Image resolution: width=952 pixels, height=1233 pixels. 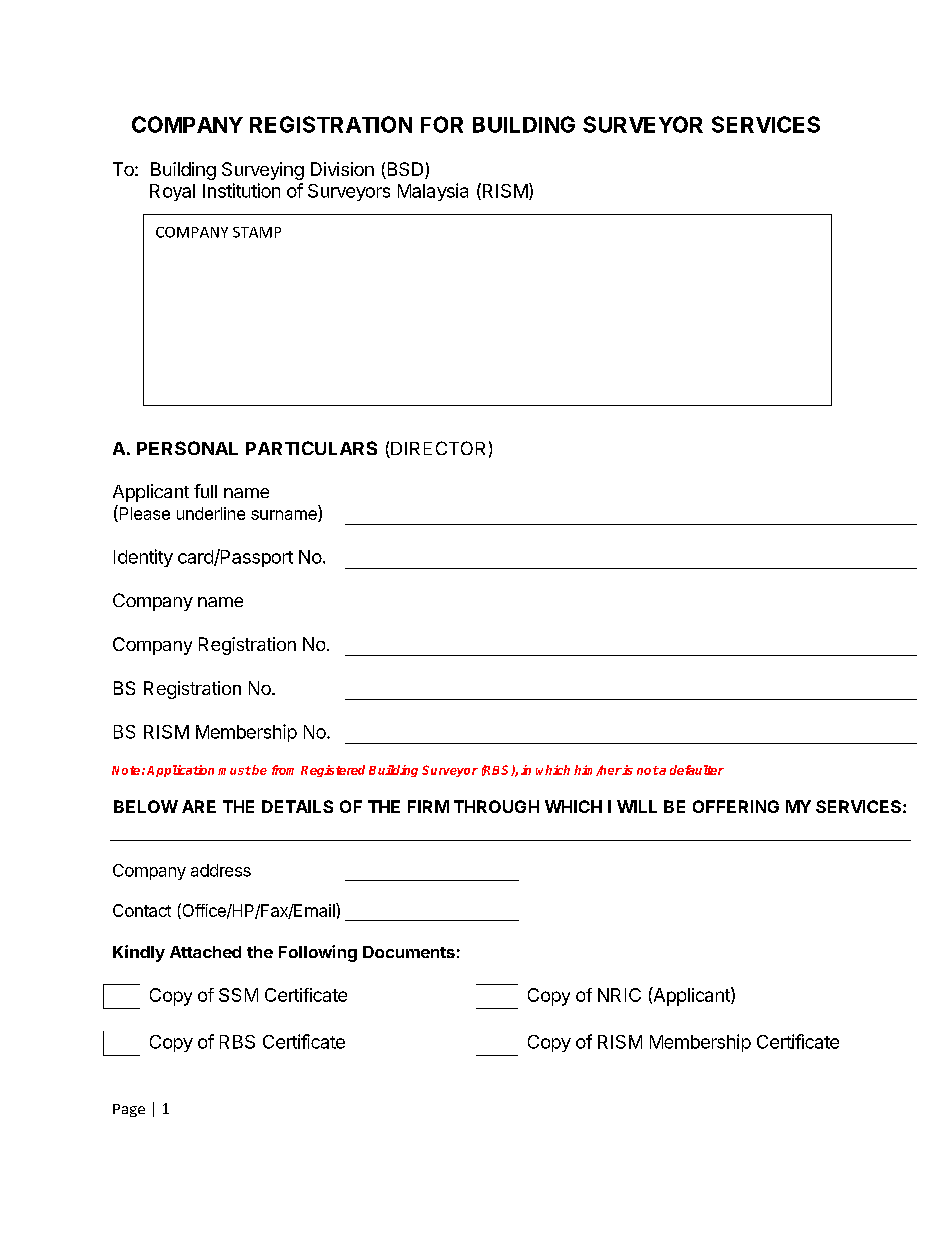 I want to click on Documents, so click(x=409, y=952).
